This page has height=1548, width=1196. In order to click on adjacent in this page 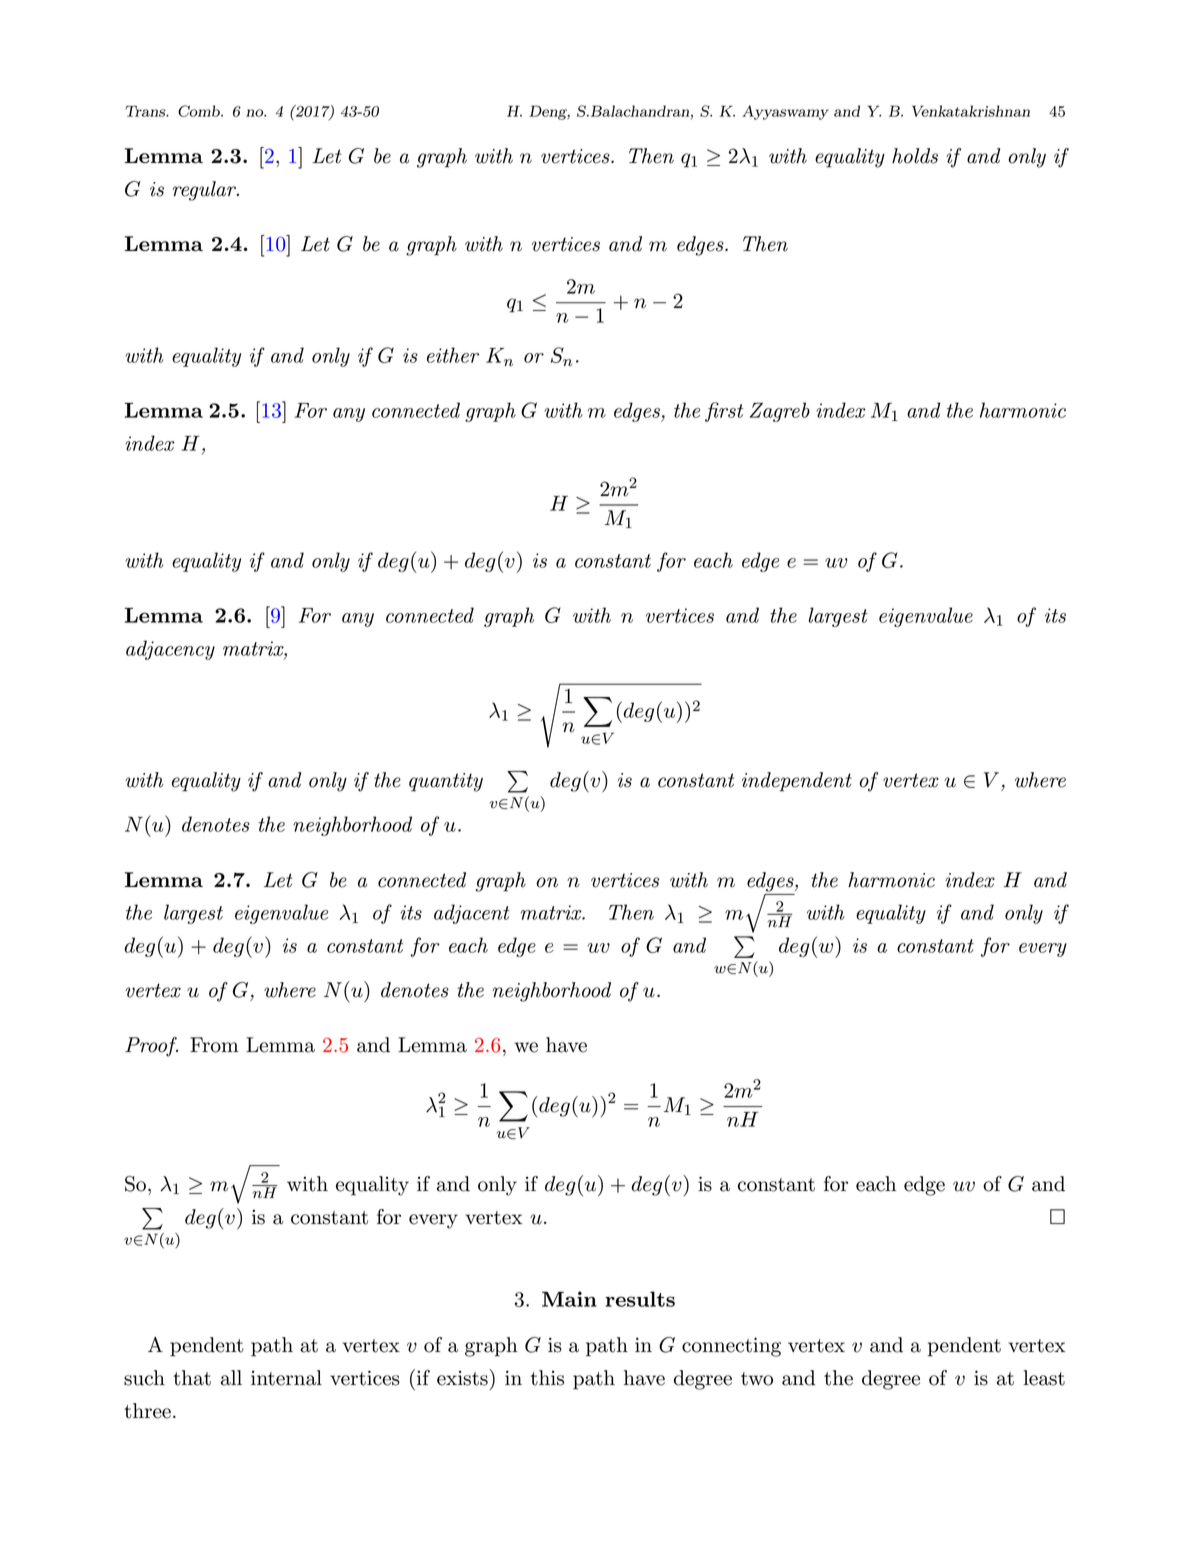, I will do `click(472, 914)`.
